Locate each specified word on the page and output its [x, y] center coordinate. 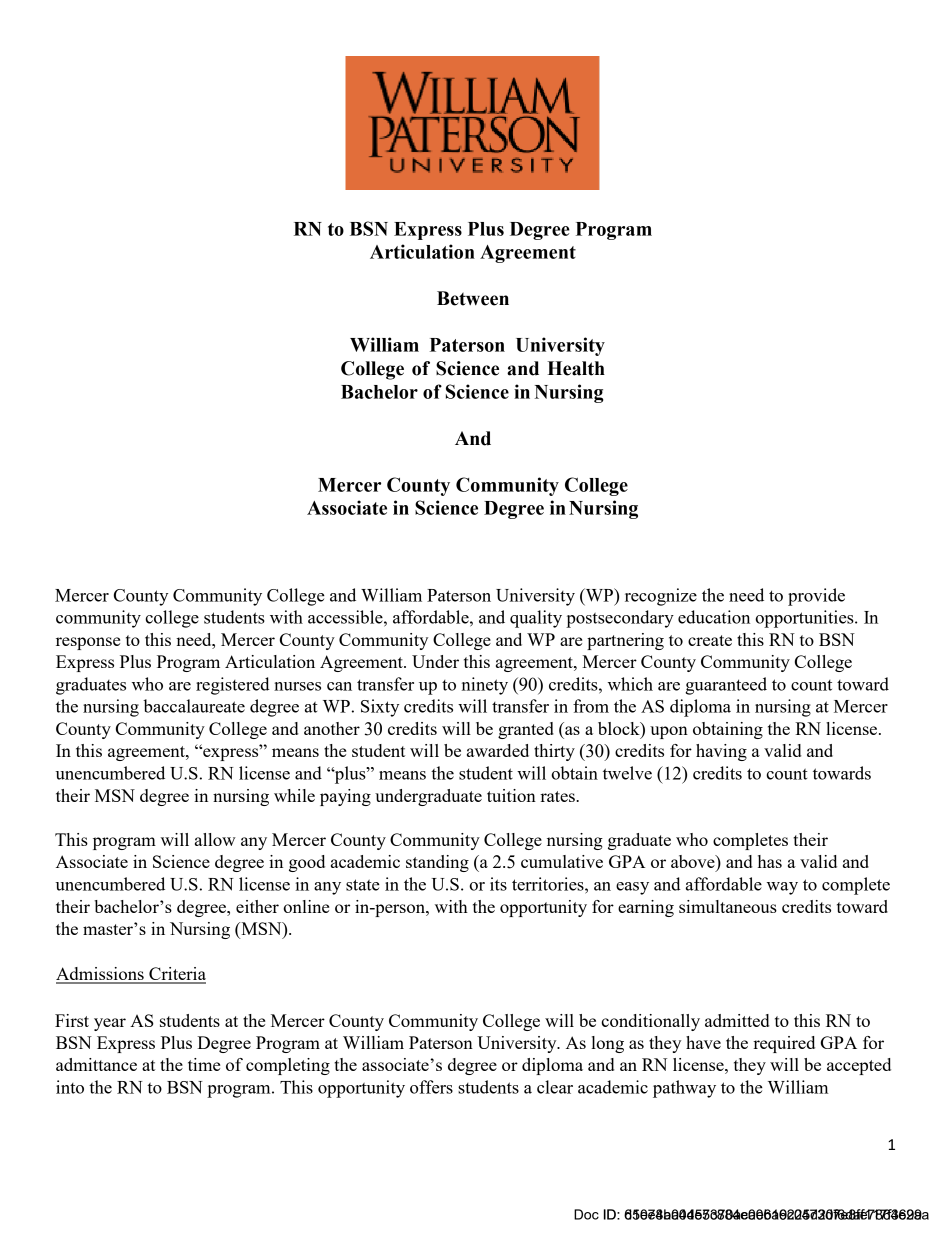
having [721, 752]
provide [816, 597]
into [70, 1087]
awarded [498, 750]
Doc [586, 1214]
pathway [684, 1089]
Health [576, 368]
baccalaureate [194, 706]
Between [473, 298]
